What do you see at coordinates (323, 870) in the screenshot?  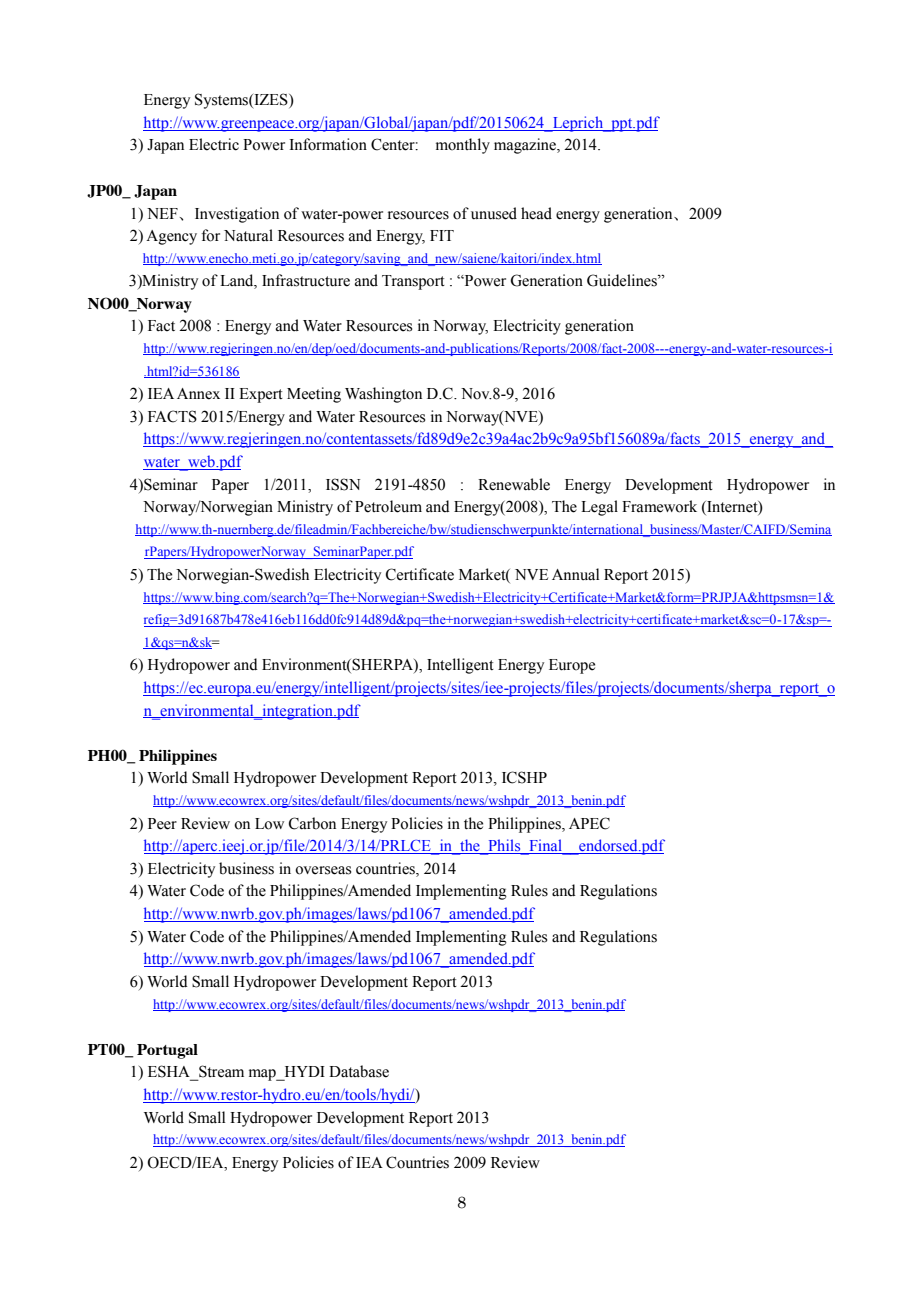 I see `overseas` at bounding box center [323, 870].
